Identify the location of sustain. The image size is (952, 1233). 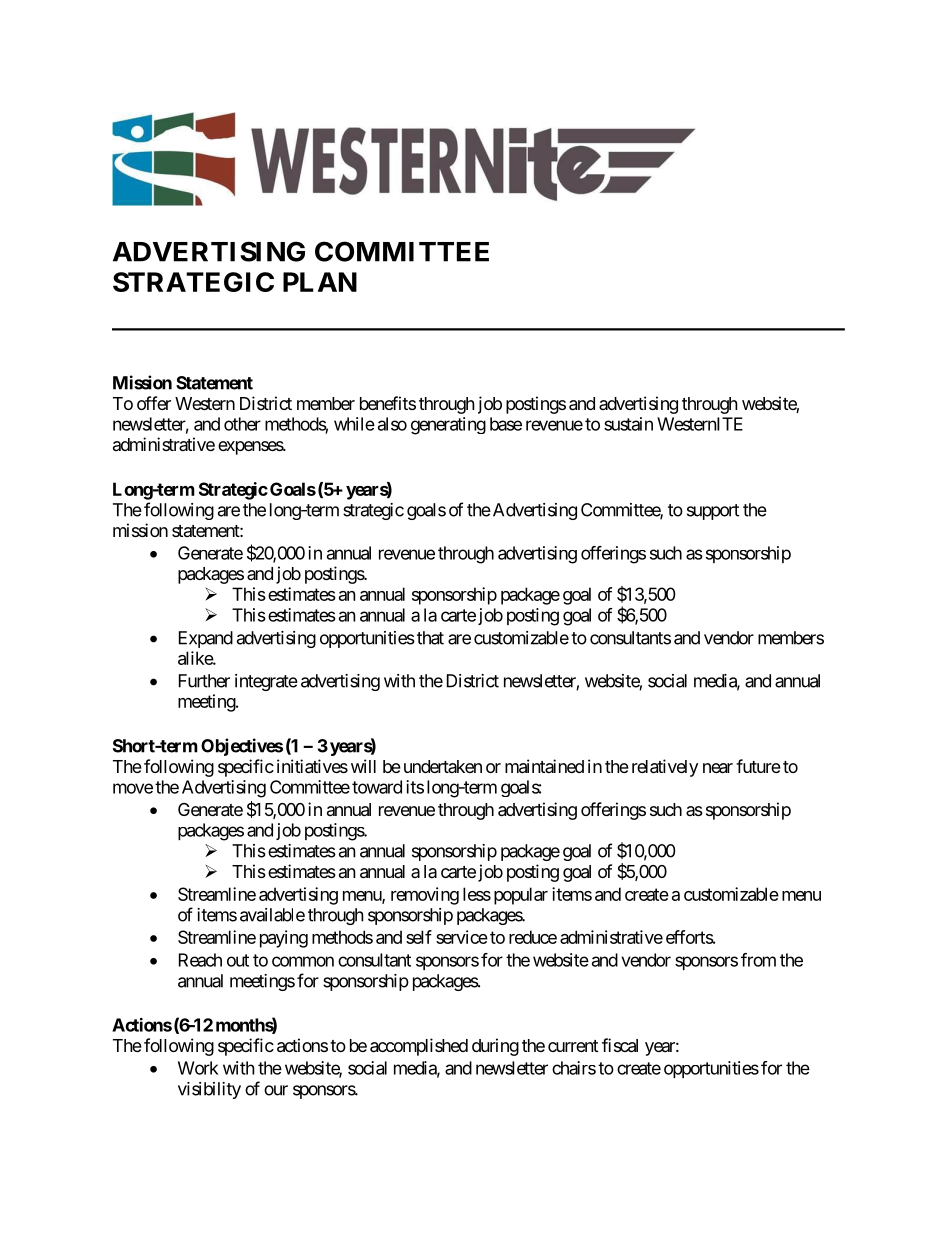
(628, 424).
